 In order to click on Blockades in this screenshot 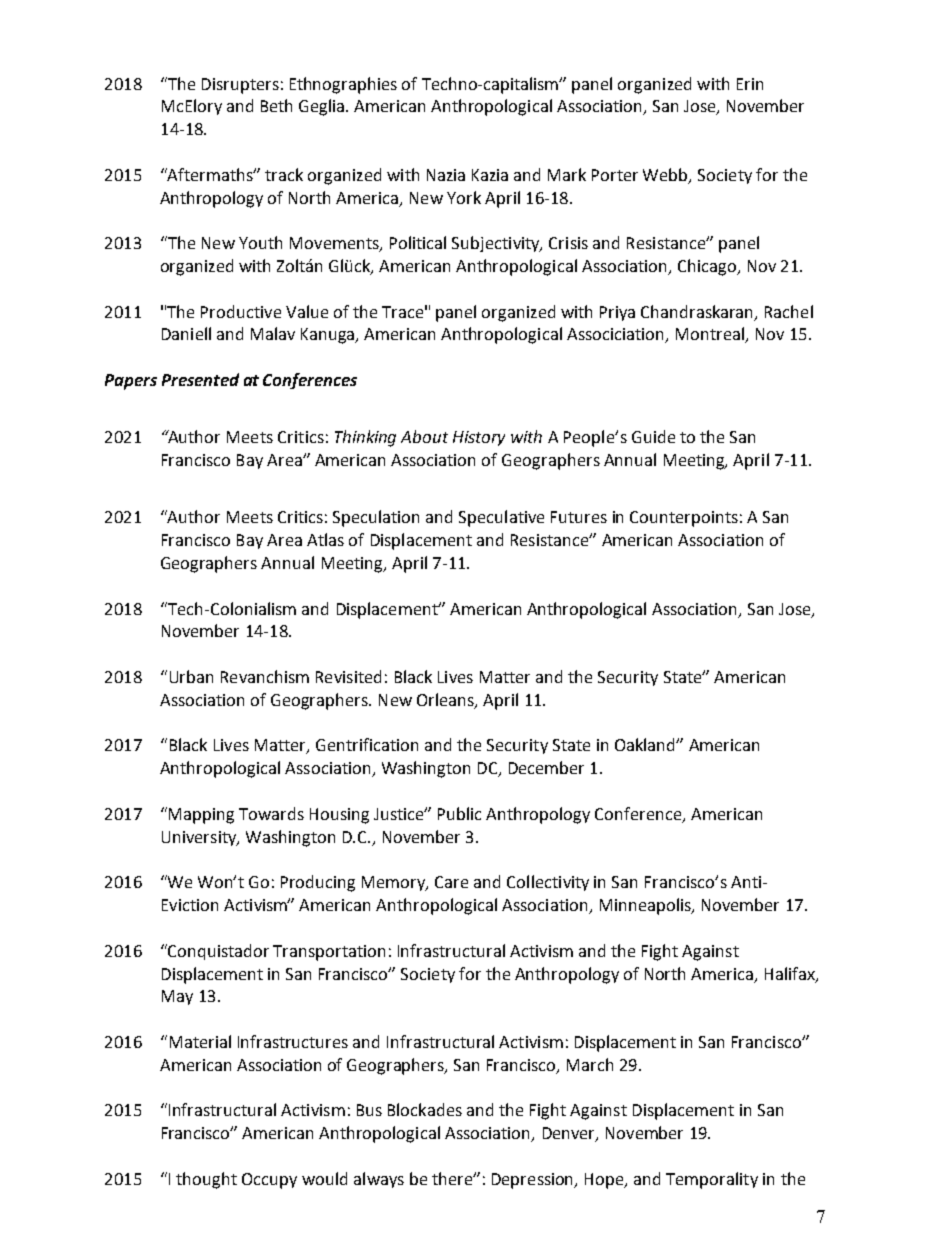, I will do `click(425, 1109)`.
